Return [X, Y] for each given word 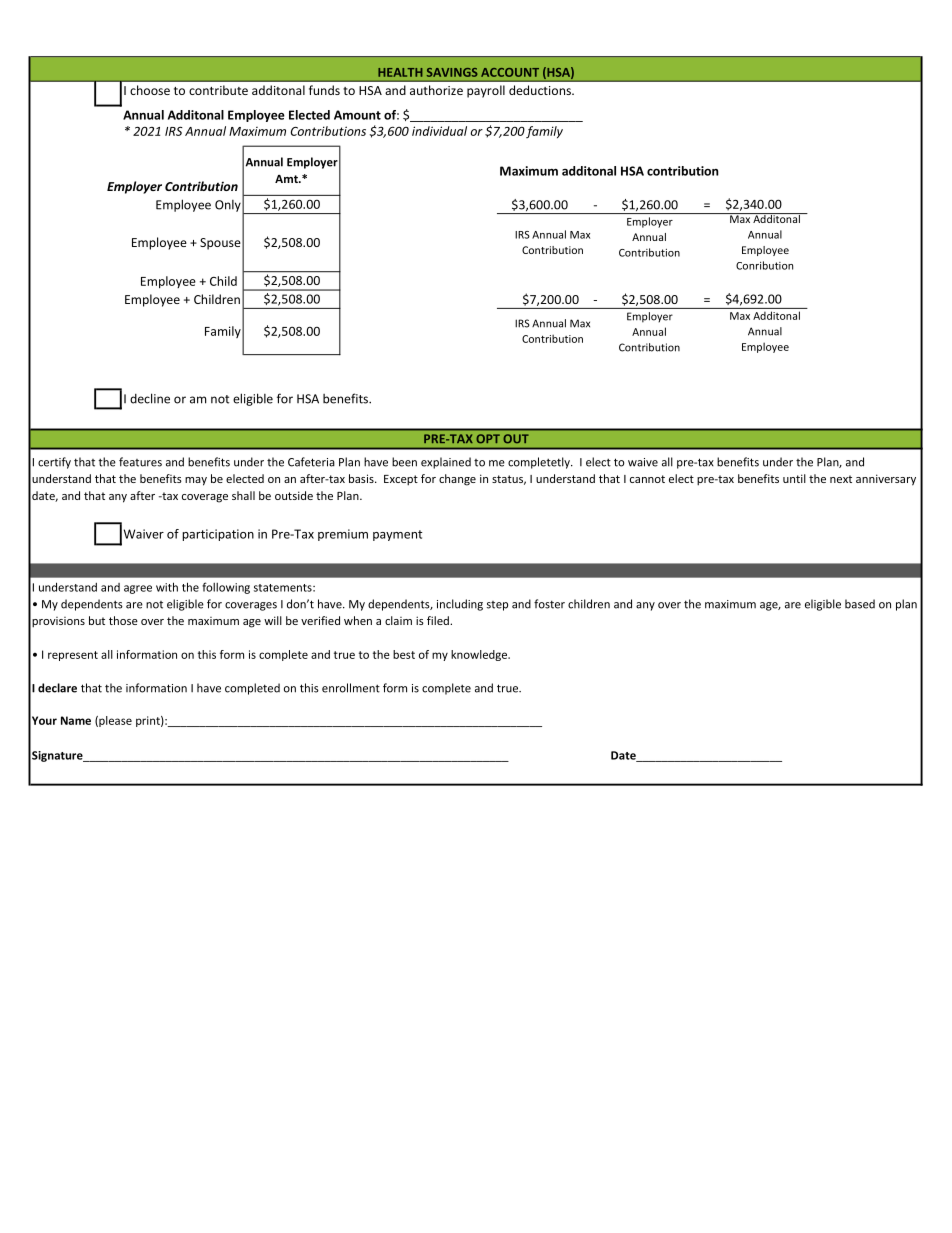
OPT [488, 438]
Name [76, 720]
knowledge [480, 655]
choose [150, 90]
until [794, 478]
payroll [486, 91]
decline [150, 398]
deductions [541, 90]
